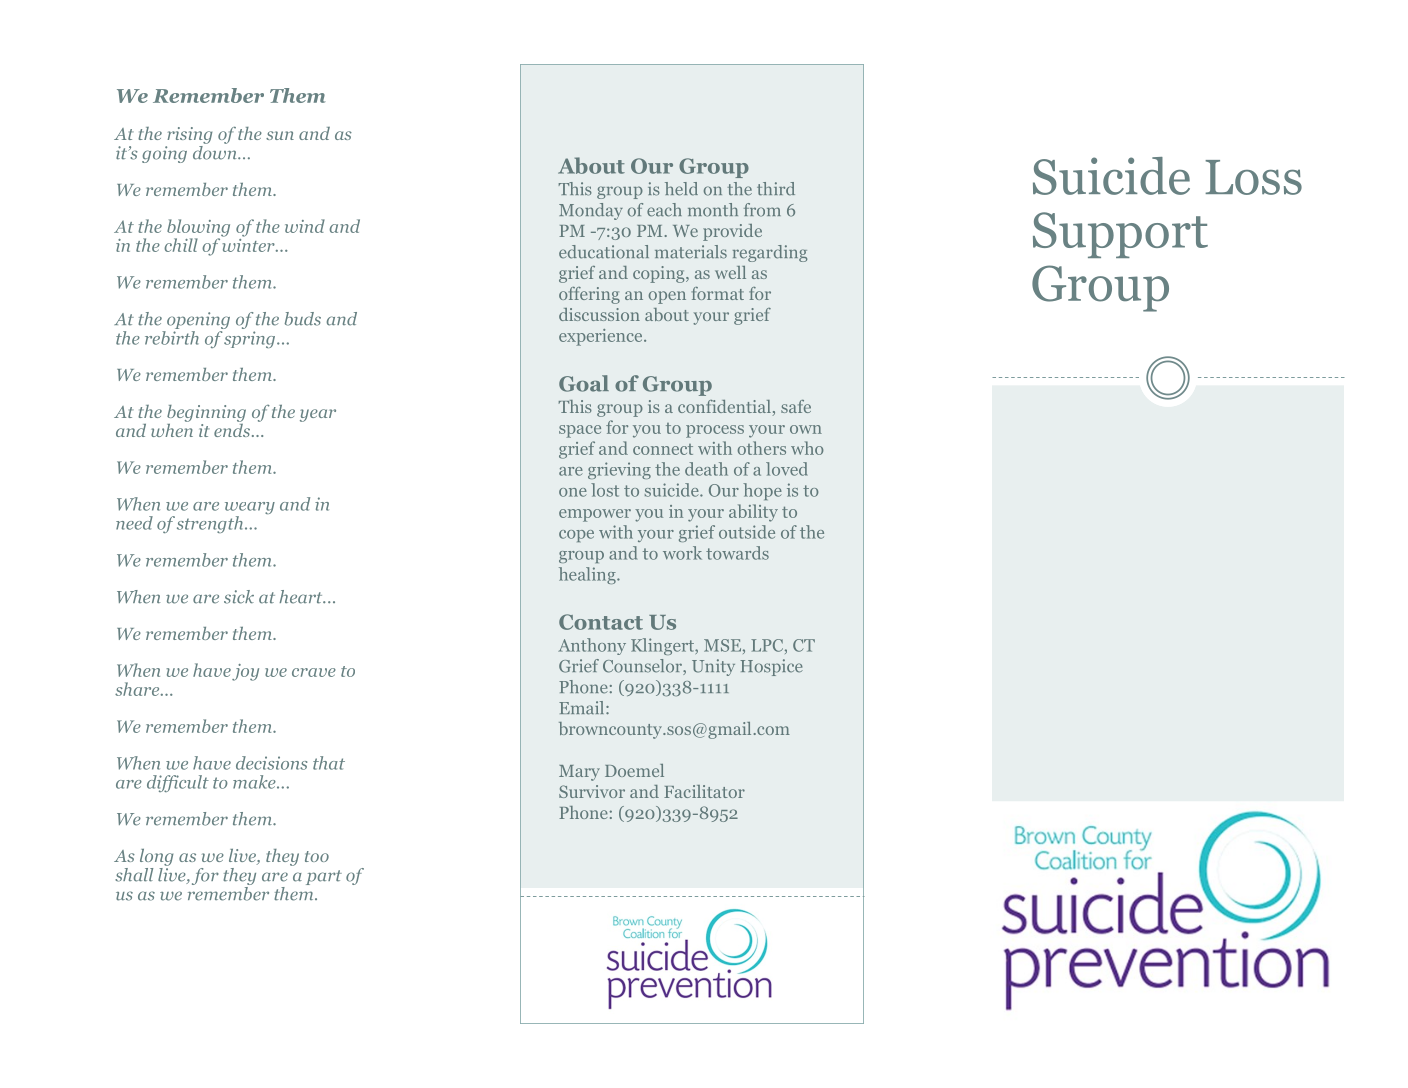 This document has width=1408, height=1088. What do you see at coordinates (681, 189) in the document?
I see `held` at bounding box center [681, 189].
